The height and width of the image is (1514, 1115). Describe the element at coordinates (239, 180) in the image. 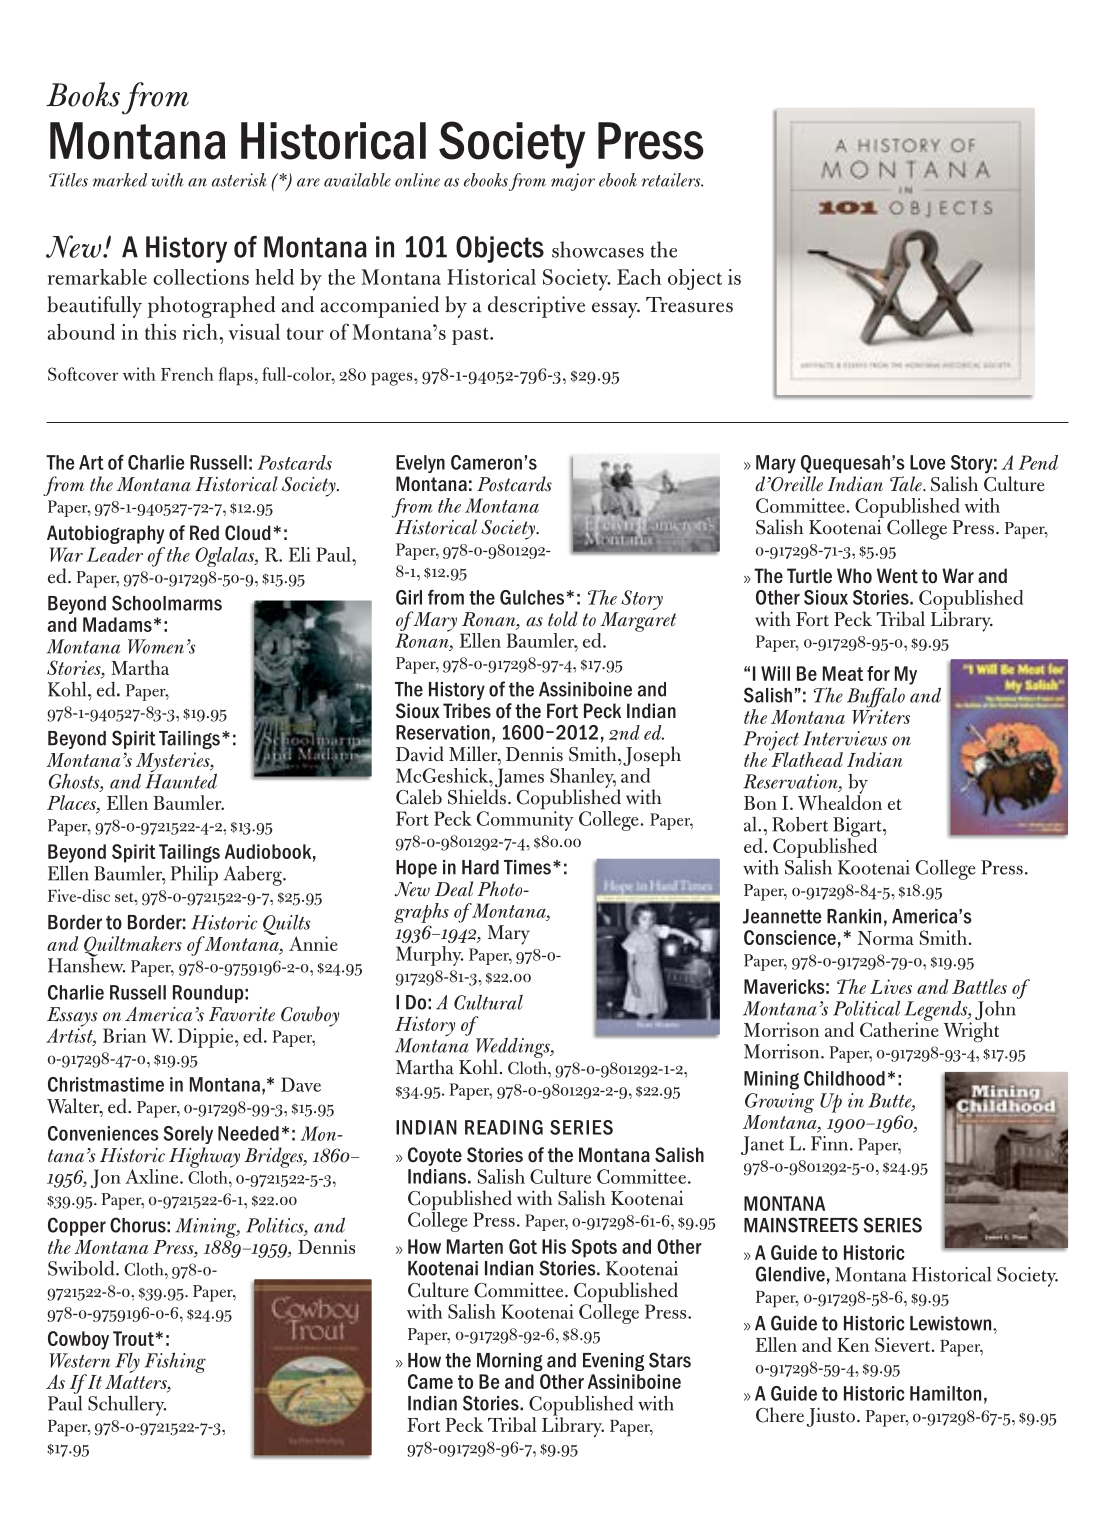

I see `asterisk` at that location.
